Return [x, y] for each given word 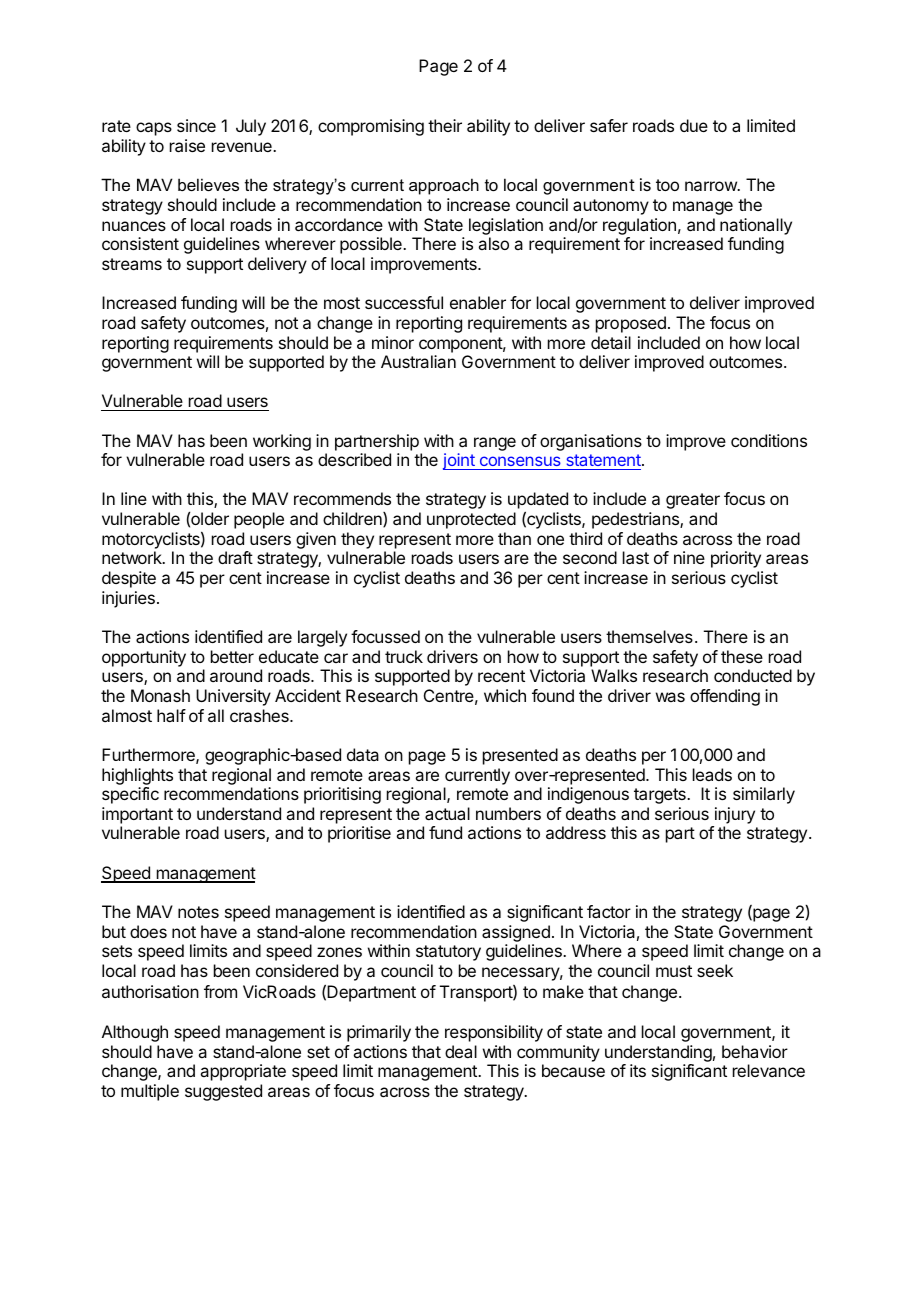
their [445, 125]
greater [693, 501]
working [282, 442]
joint [460, 461]
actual [447, 813]
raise [187, 145]
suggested [223, 1092]
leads [712, 774]
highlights [137, 776]
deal [461, 1051]
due [694, 125]
